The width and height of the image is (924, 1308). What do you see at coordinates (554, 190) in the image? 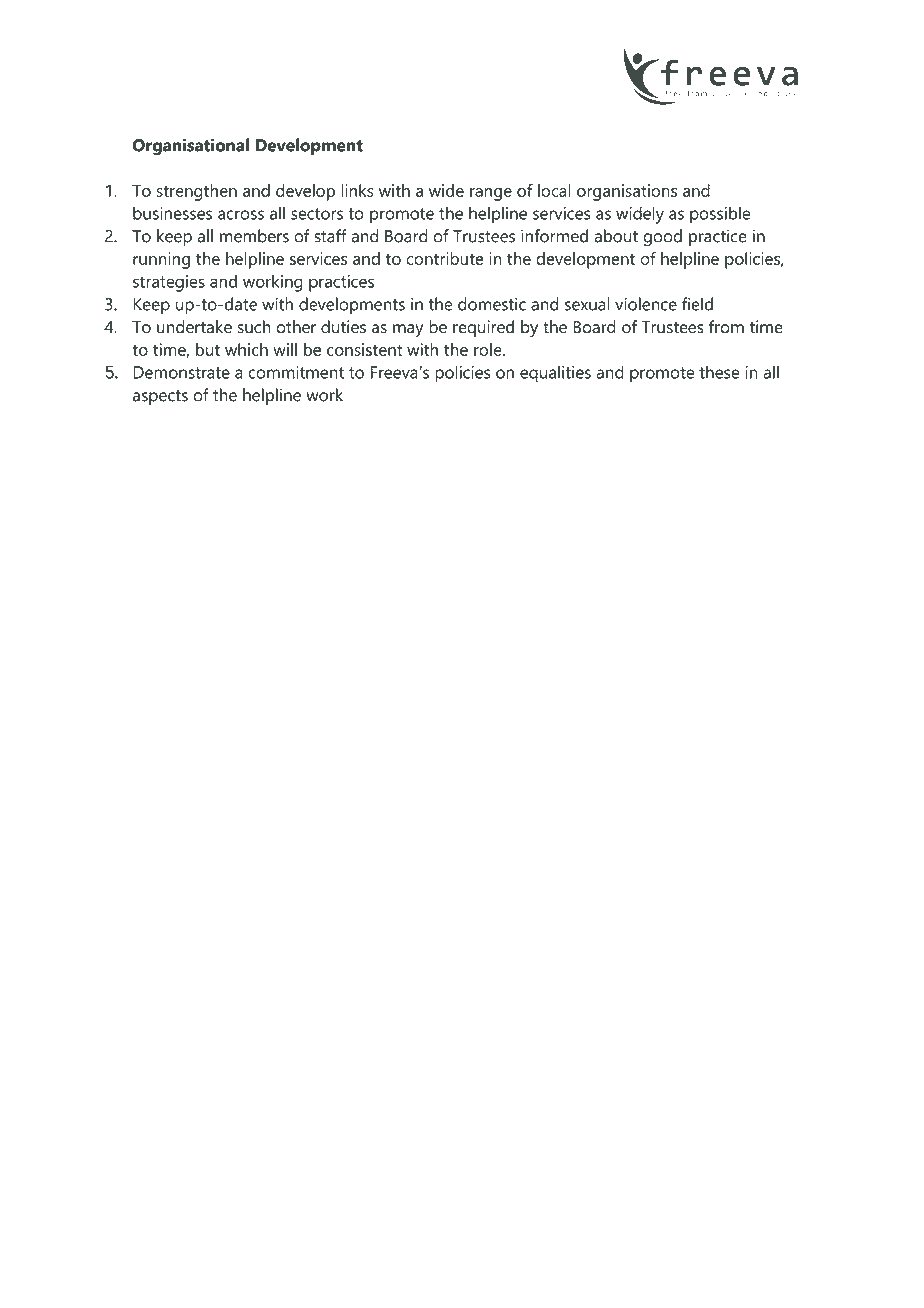
I see `local` at bounding box center [554, 190].
